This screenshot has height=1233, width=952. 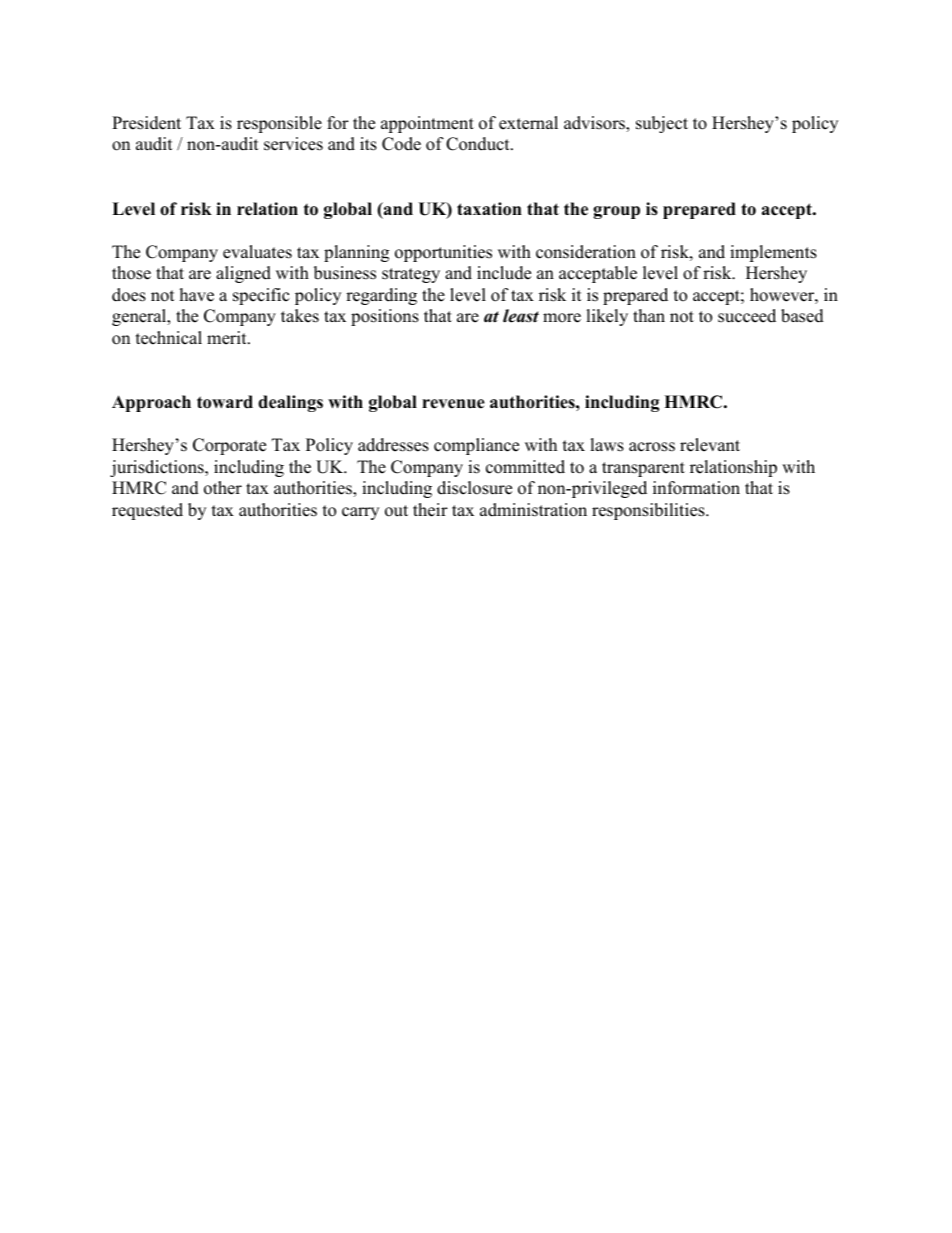 What do you see at coordinates (430, 510) in the screenshot?
I see `their` at bounding box center [430, 510].
